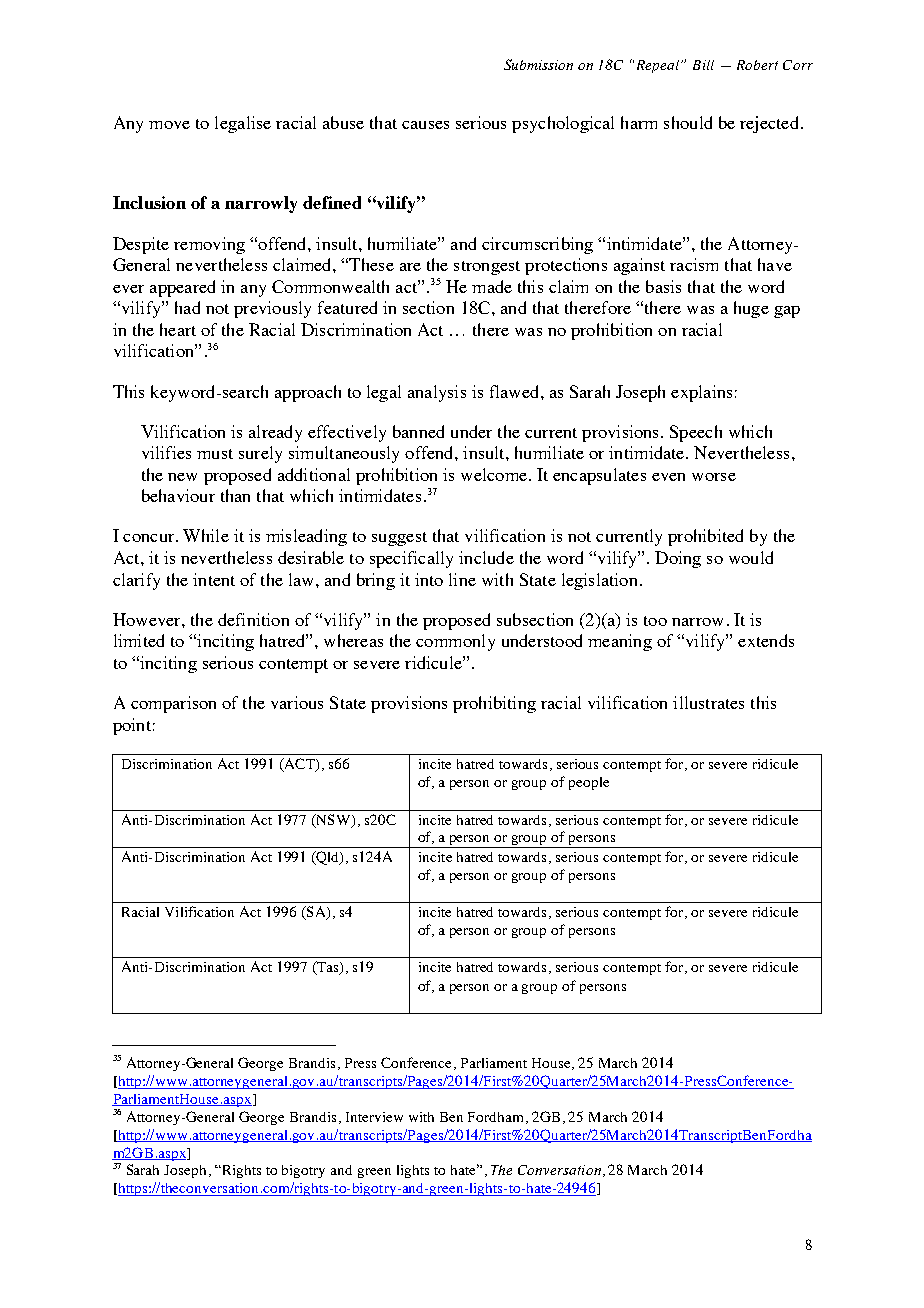 Image resolution: width=924 pixels, height=1308 pixels. What do you see at coordinates (425, 125) in the document?
I see `causes` at bounding box center [425, 125].
